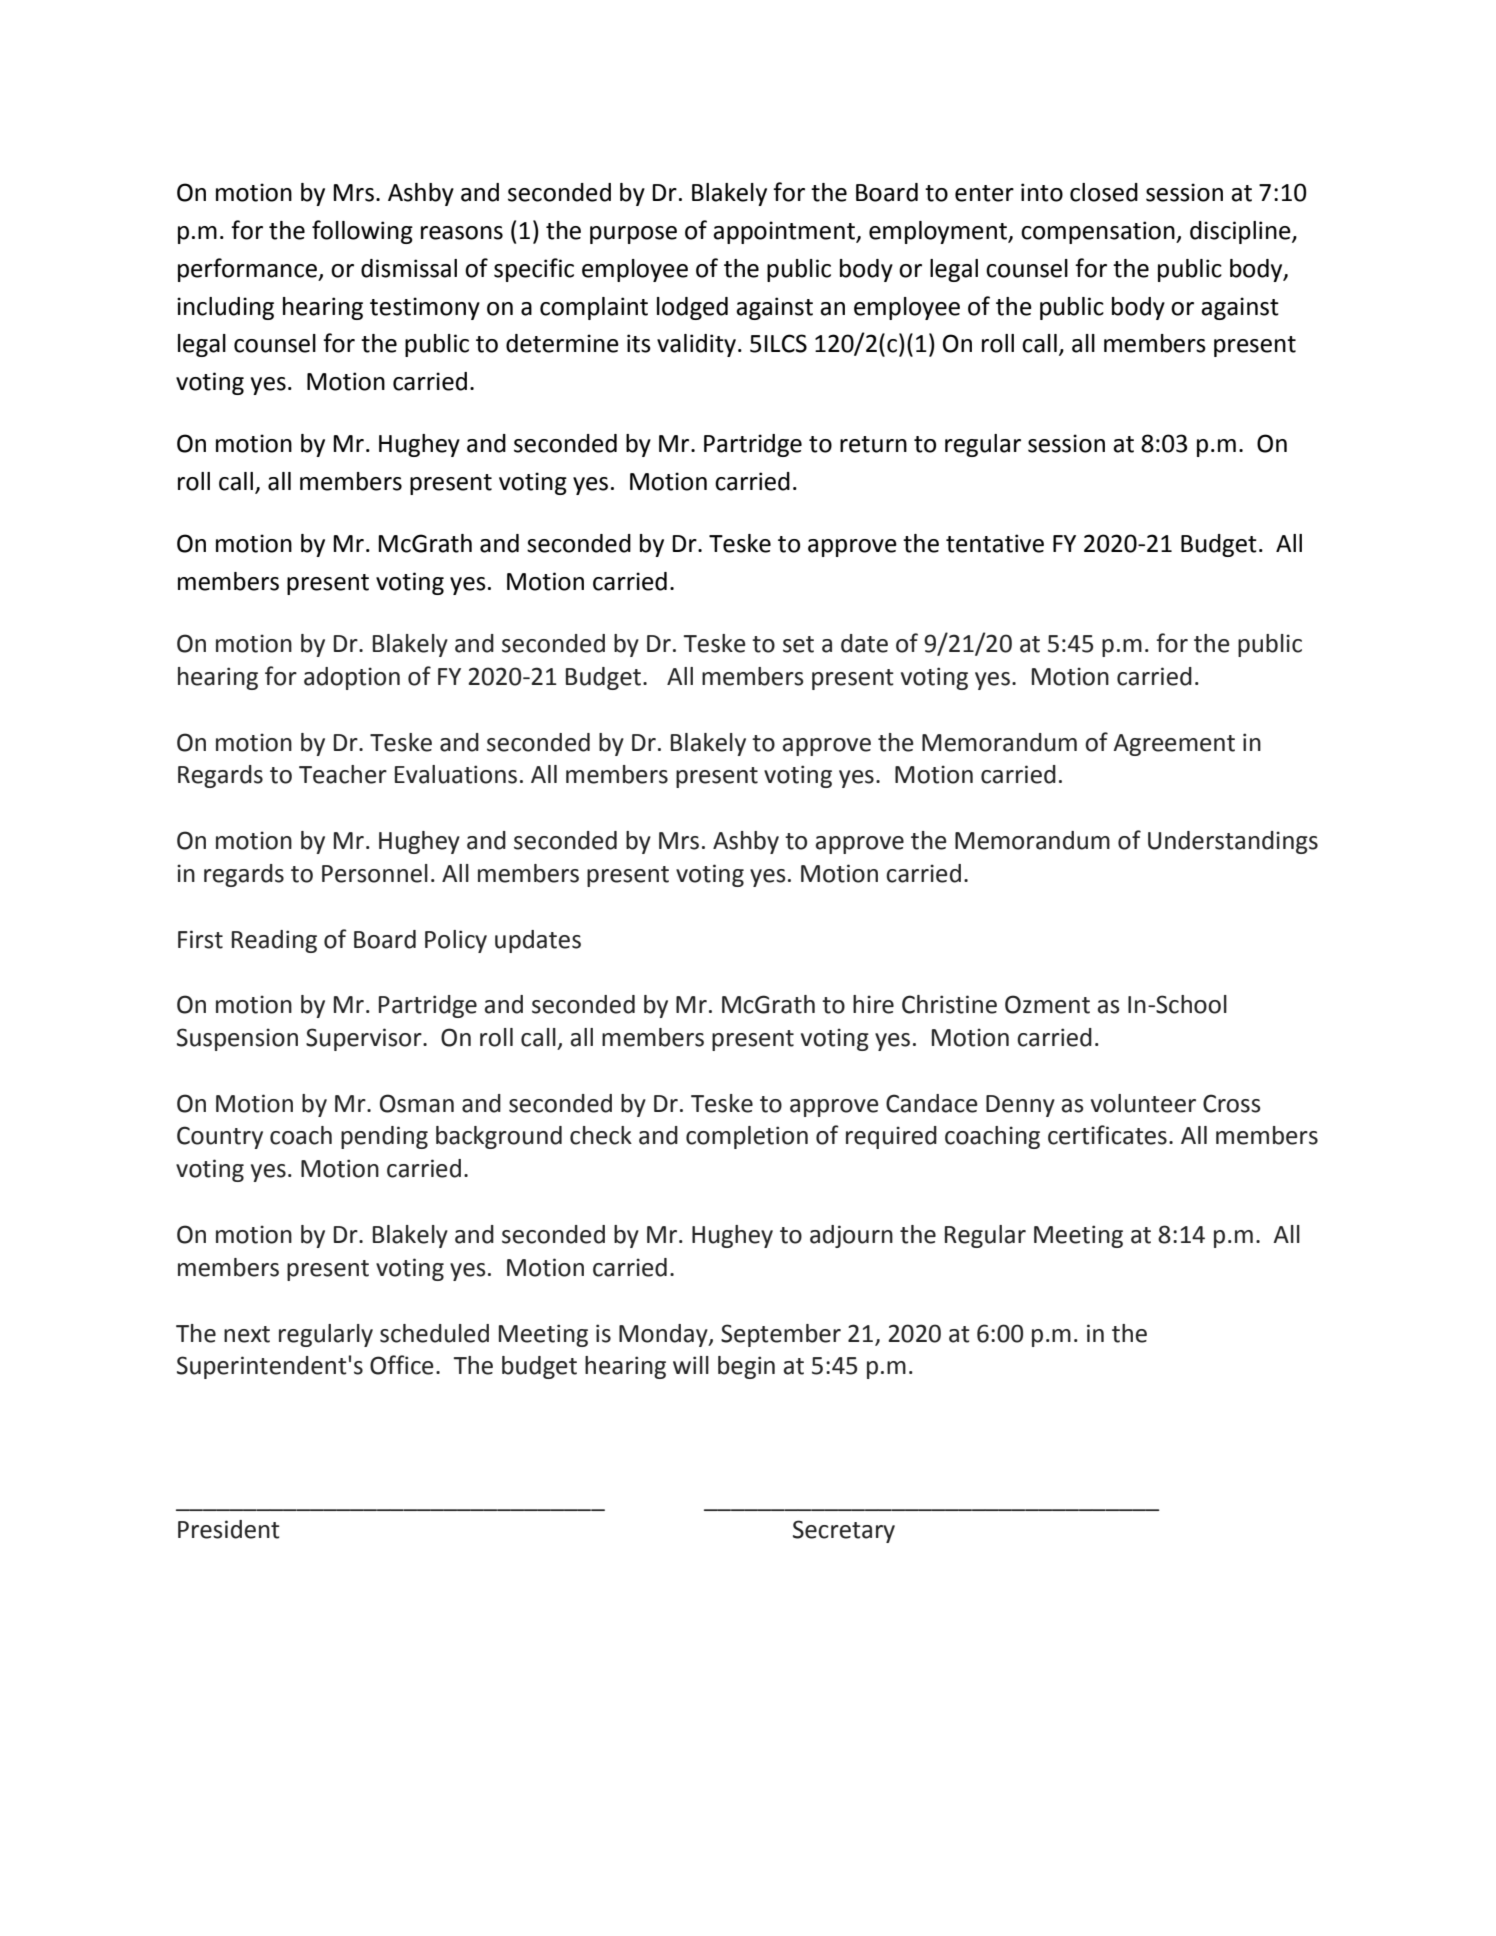  Describe the element at coordinates (229, 1529) in the image. I see `President` at that location.
